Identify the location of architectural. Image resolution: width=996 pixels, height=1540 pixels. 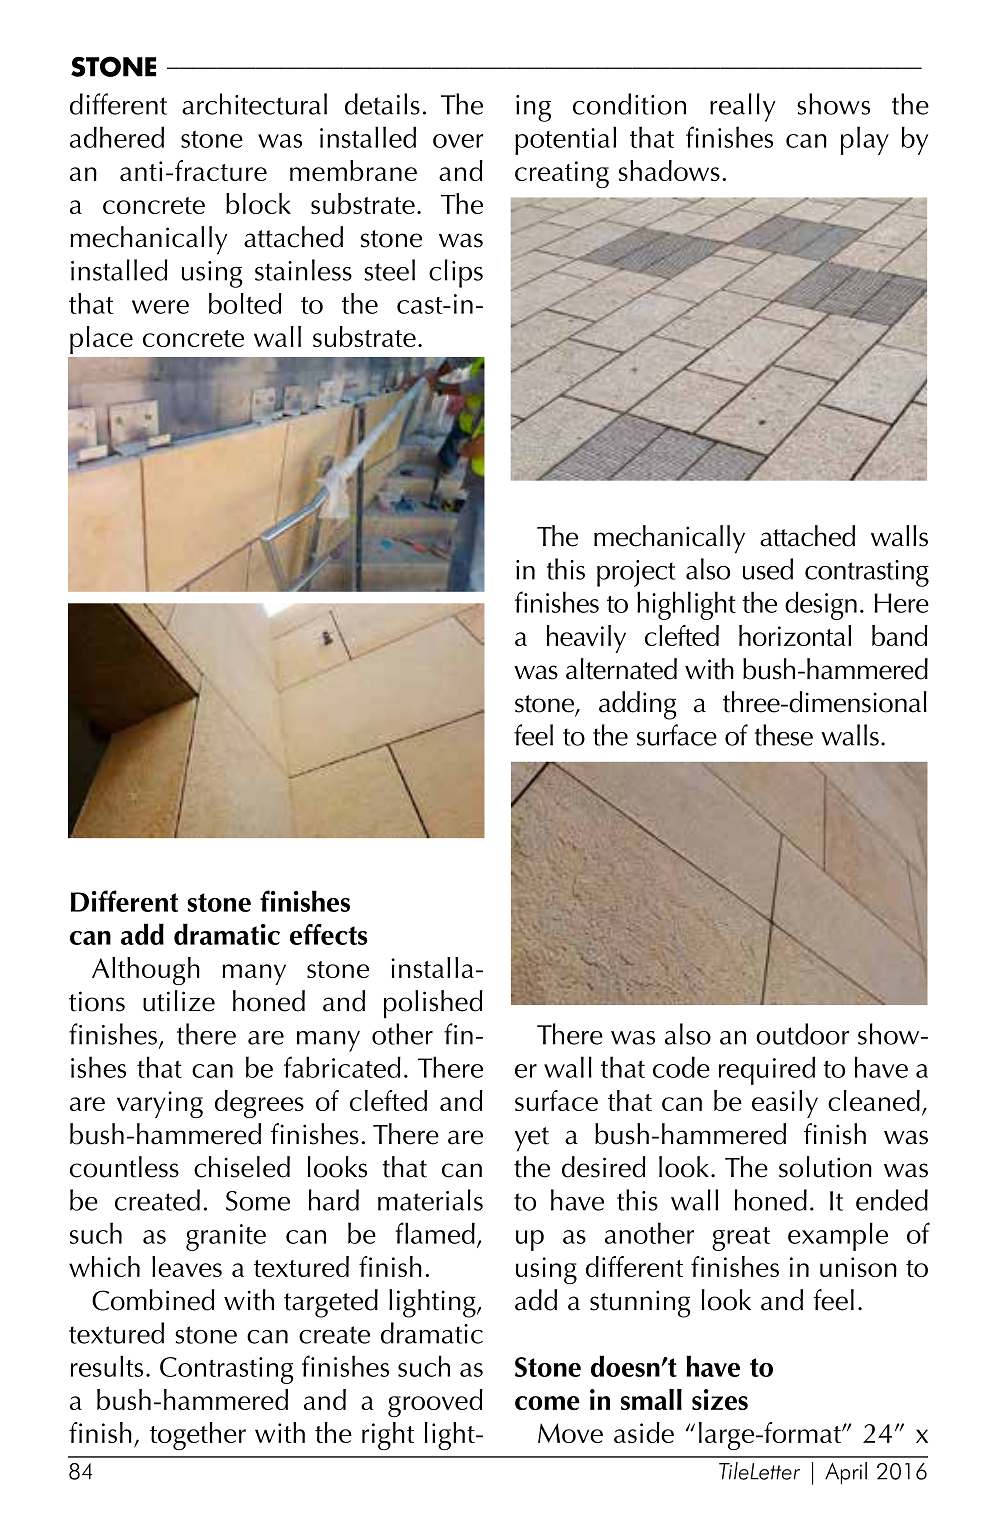
(254, 104).
